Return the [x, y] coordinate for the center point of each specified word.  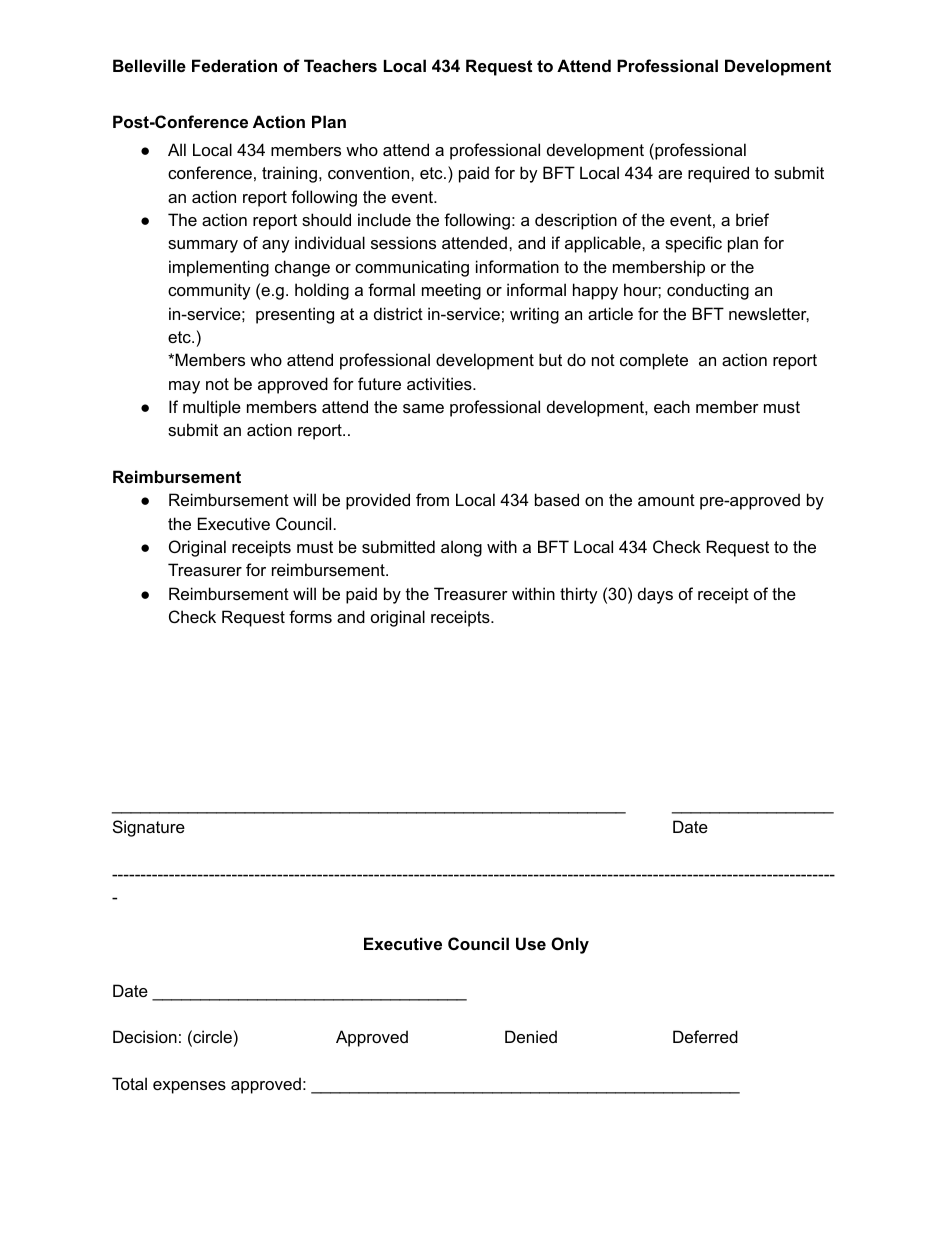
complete [654, 361]
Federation [234, 65]
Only [570, 945]
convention [370, 172]
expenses [189, 1087]
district [398, 313]
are [670, 174]
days [655, 595]
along [461, 548]
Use [531, 943]
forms [310, 616]
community [209, 291]
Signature [149, 828]
